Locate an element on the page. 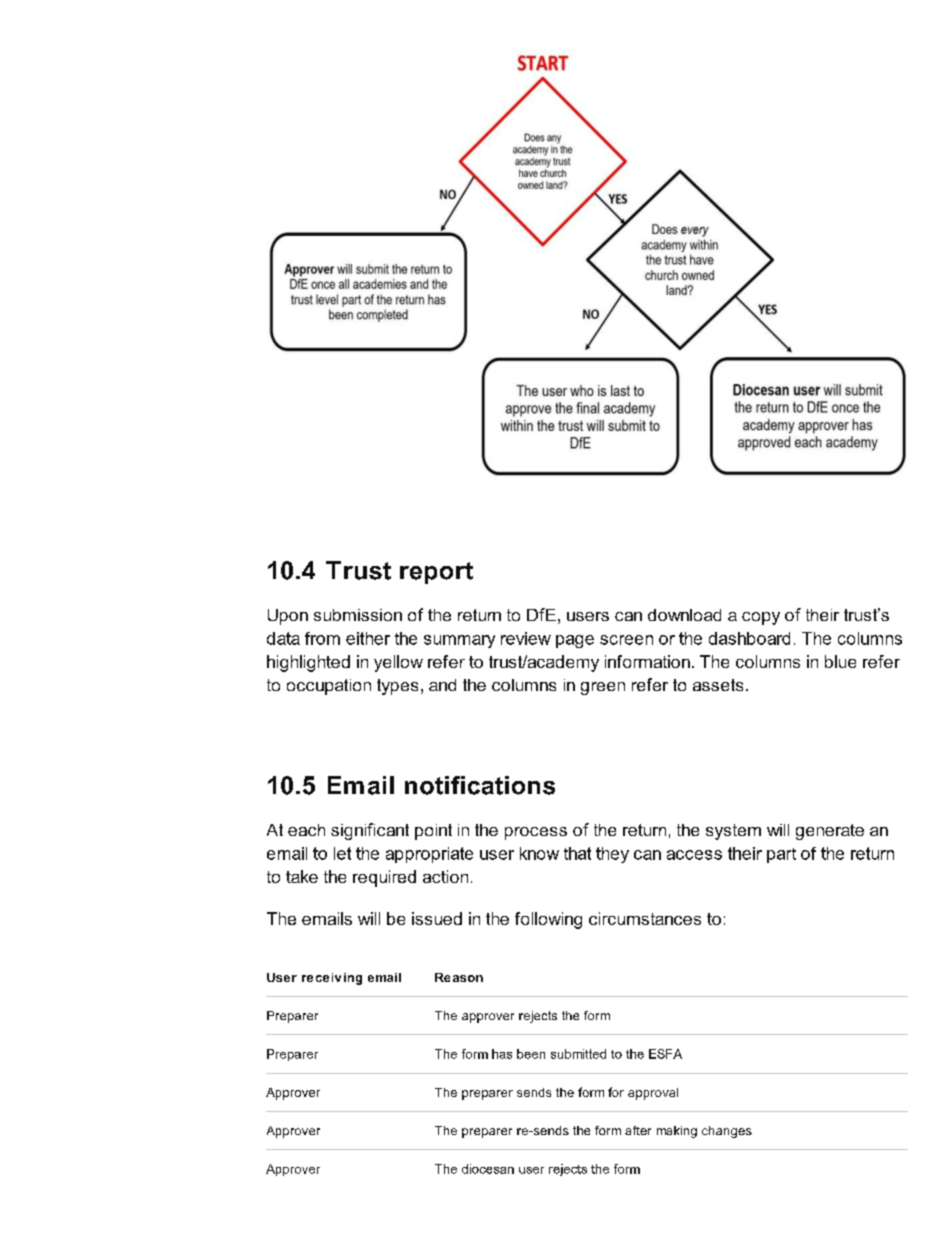  circumstances is located at coordinates (645, 918).
